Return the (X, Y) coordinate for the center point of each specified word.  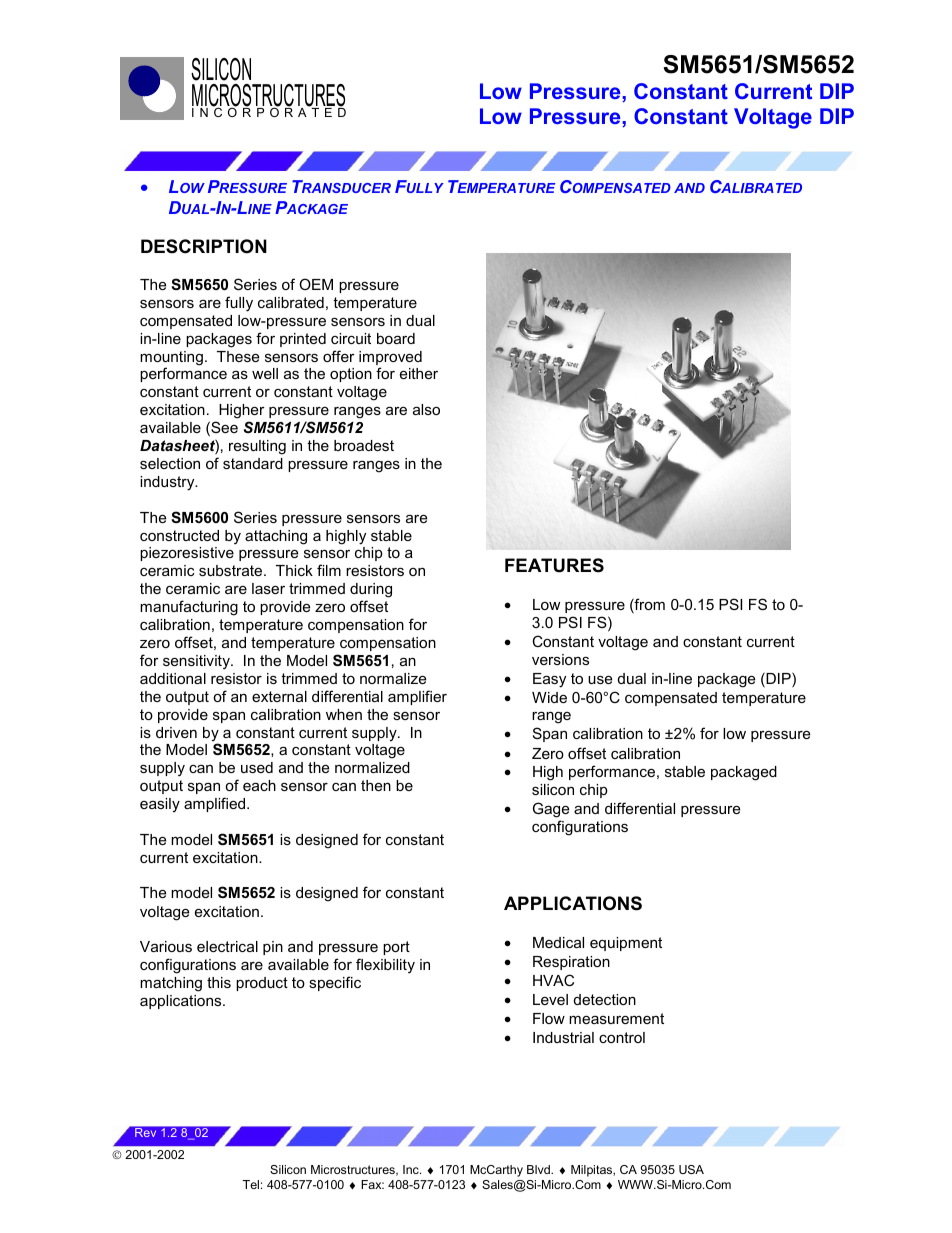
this (219, 982)
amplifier (417, 697)
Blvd (539, 1169)
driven (176, 732)
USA (691, 1169)
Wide (549, 697)
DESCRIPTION (204, 246)
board (396, 338)
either (419, 373)
